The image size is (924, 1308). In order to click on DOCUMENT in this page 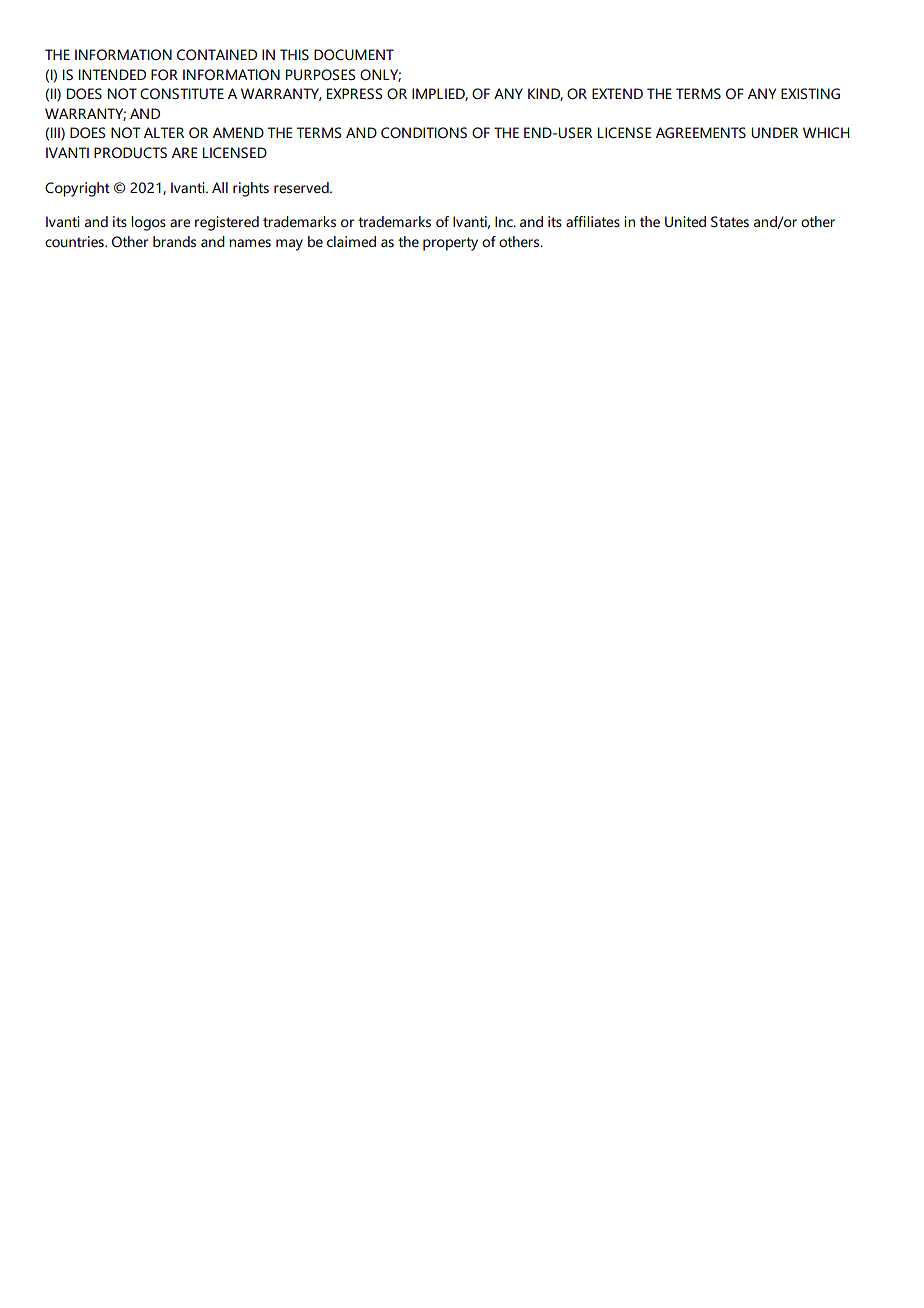, I will do `click(354, 54)`.
